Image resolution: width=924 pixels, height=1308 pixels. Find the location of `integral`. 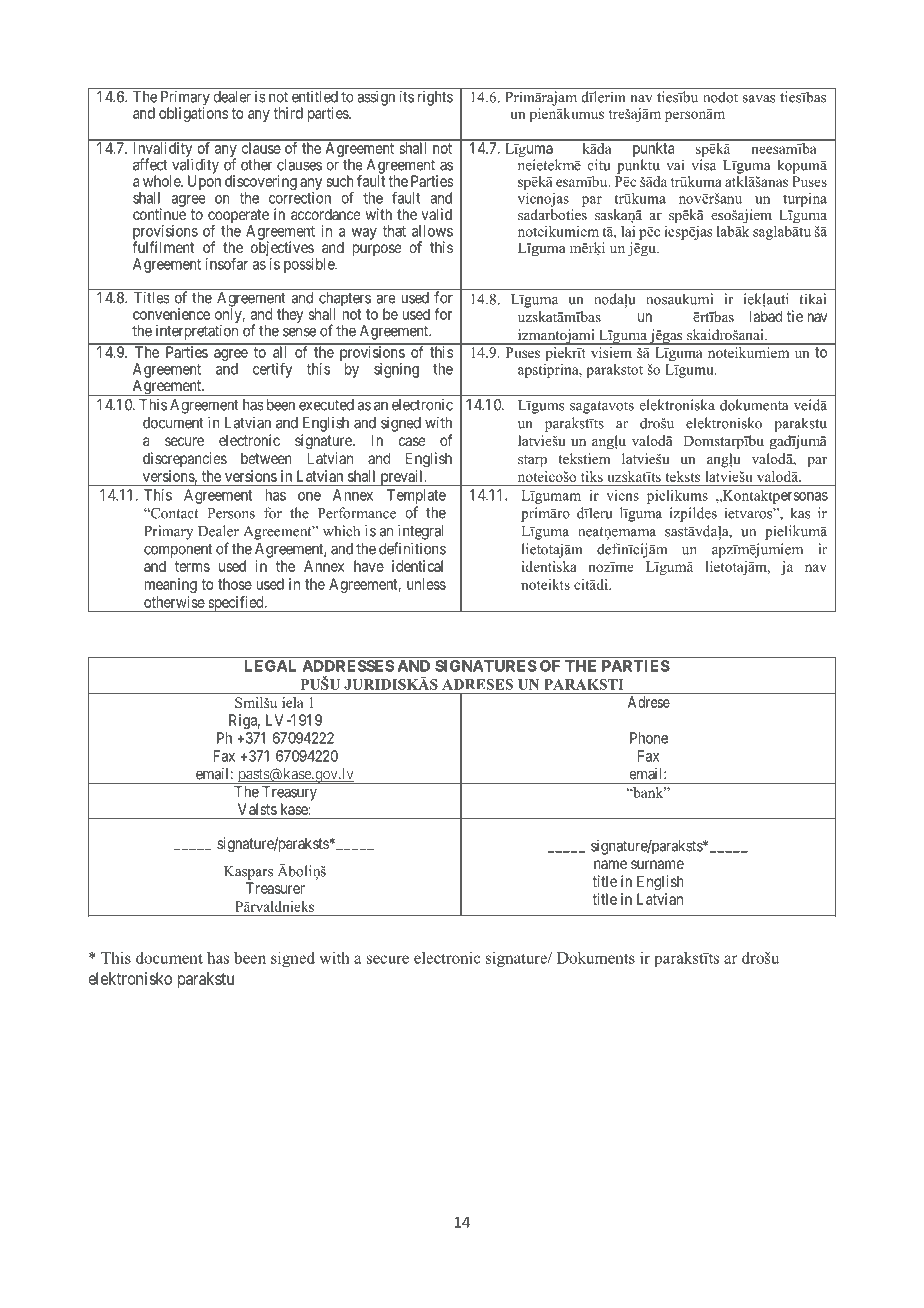

integral is located at coordinates (420, 532).
